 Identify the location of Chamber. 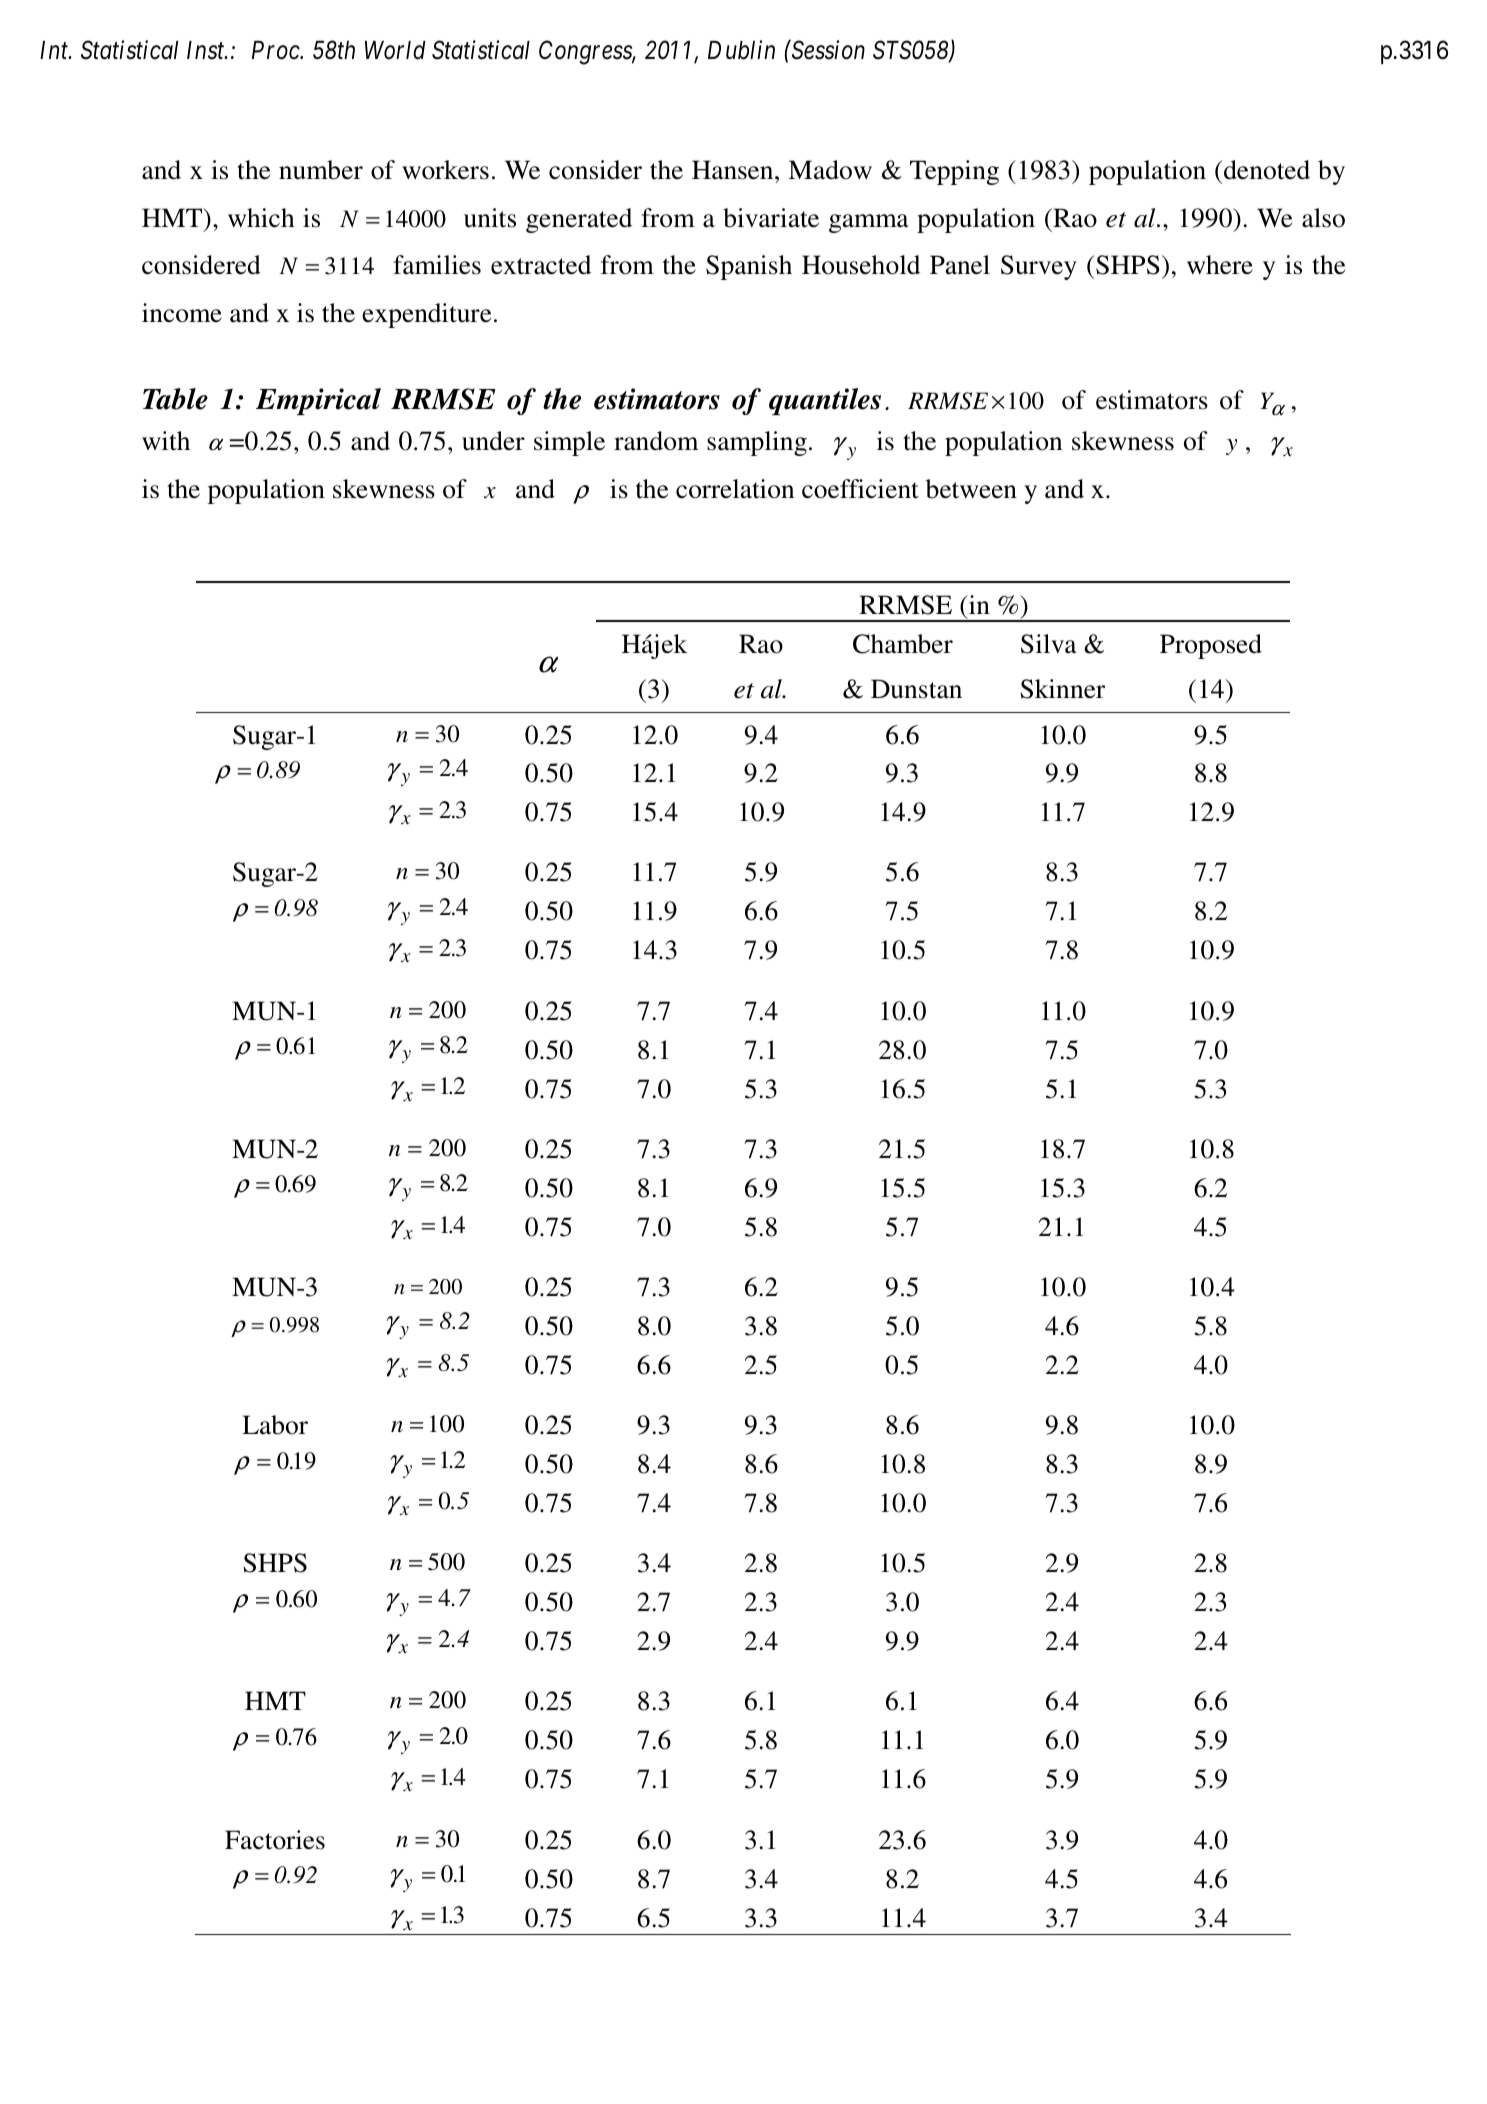
(903, 644).
